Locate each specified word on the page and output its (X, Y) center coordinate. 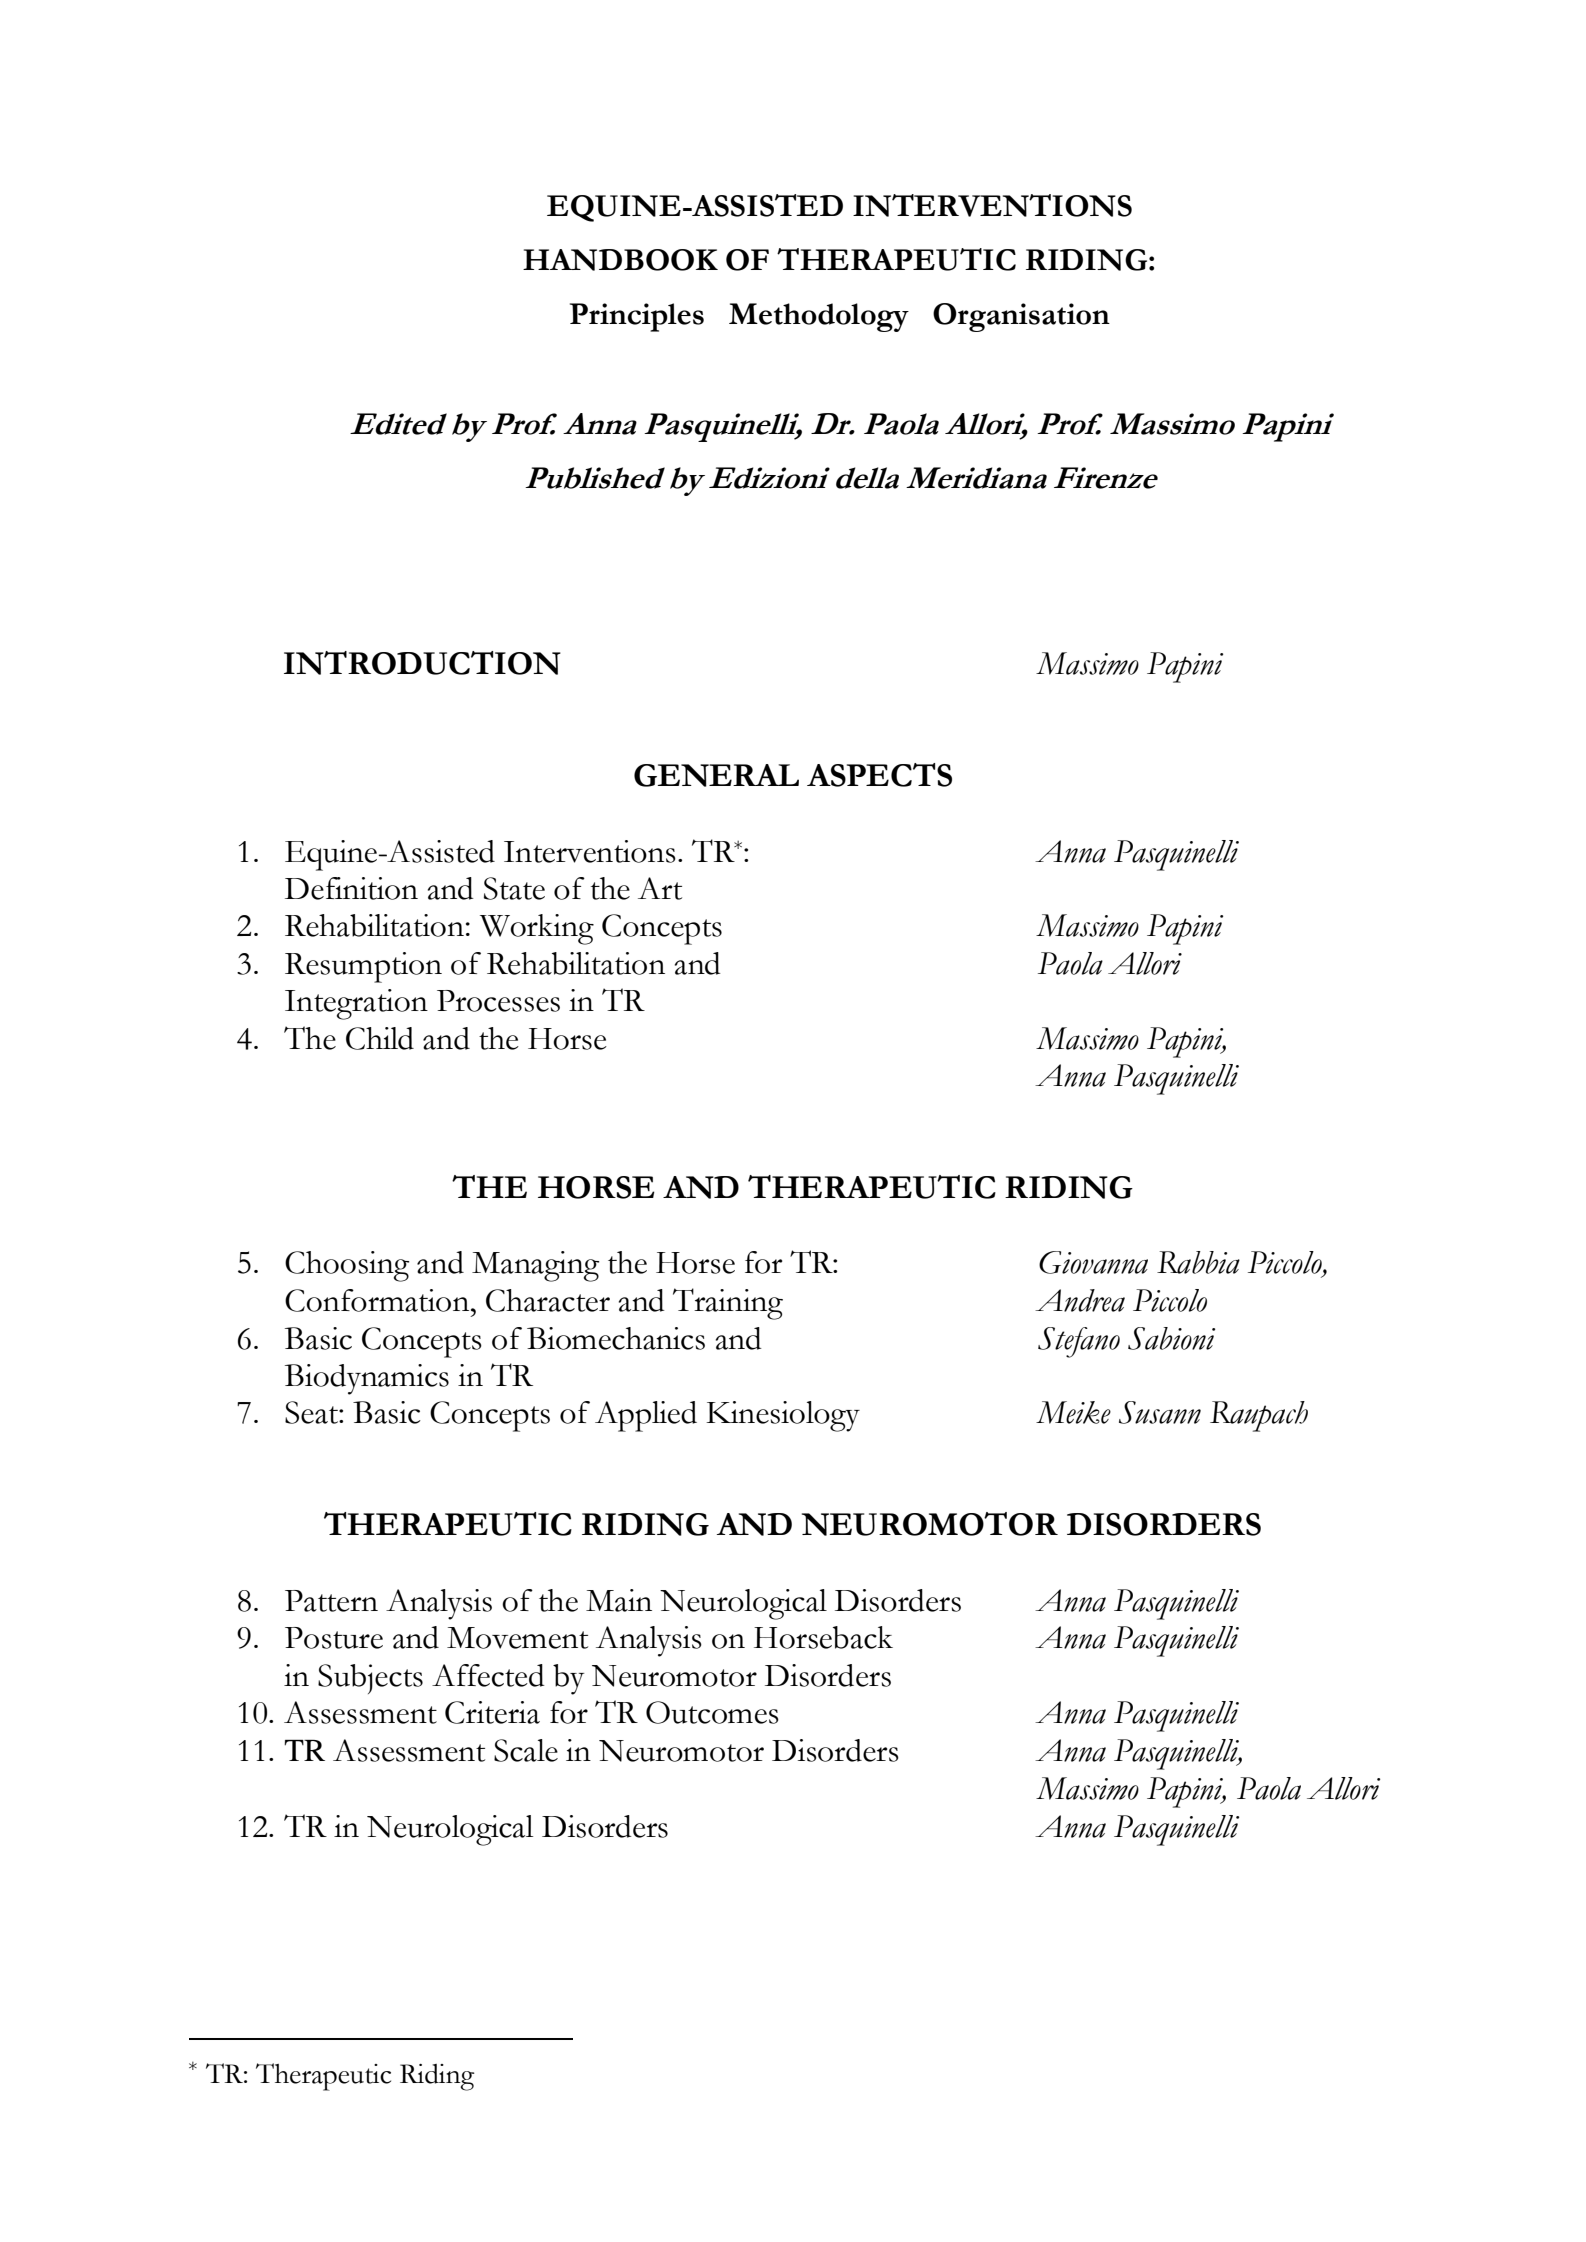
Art (660, 888)
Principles (637, 317)
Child (380, 1038)
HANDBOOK (620, 260)
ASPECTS (879, 775)
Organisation (1021, 317)
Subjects (370, 1679)
